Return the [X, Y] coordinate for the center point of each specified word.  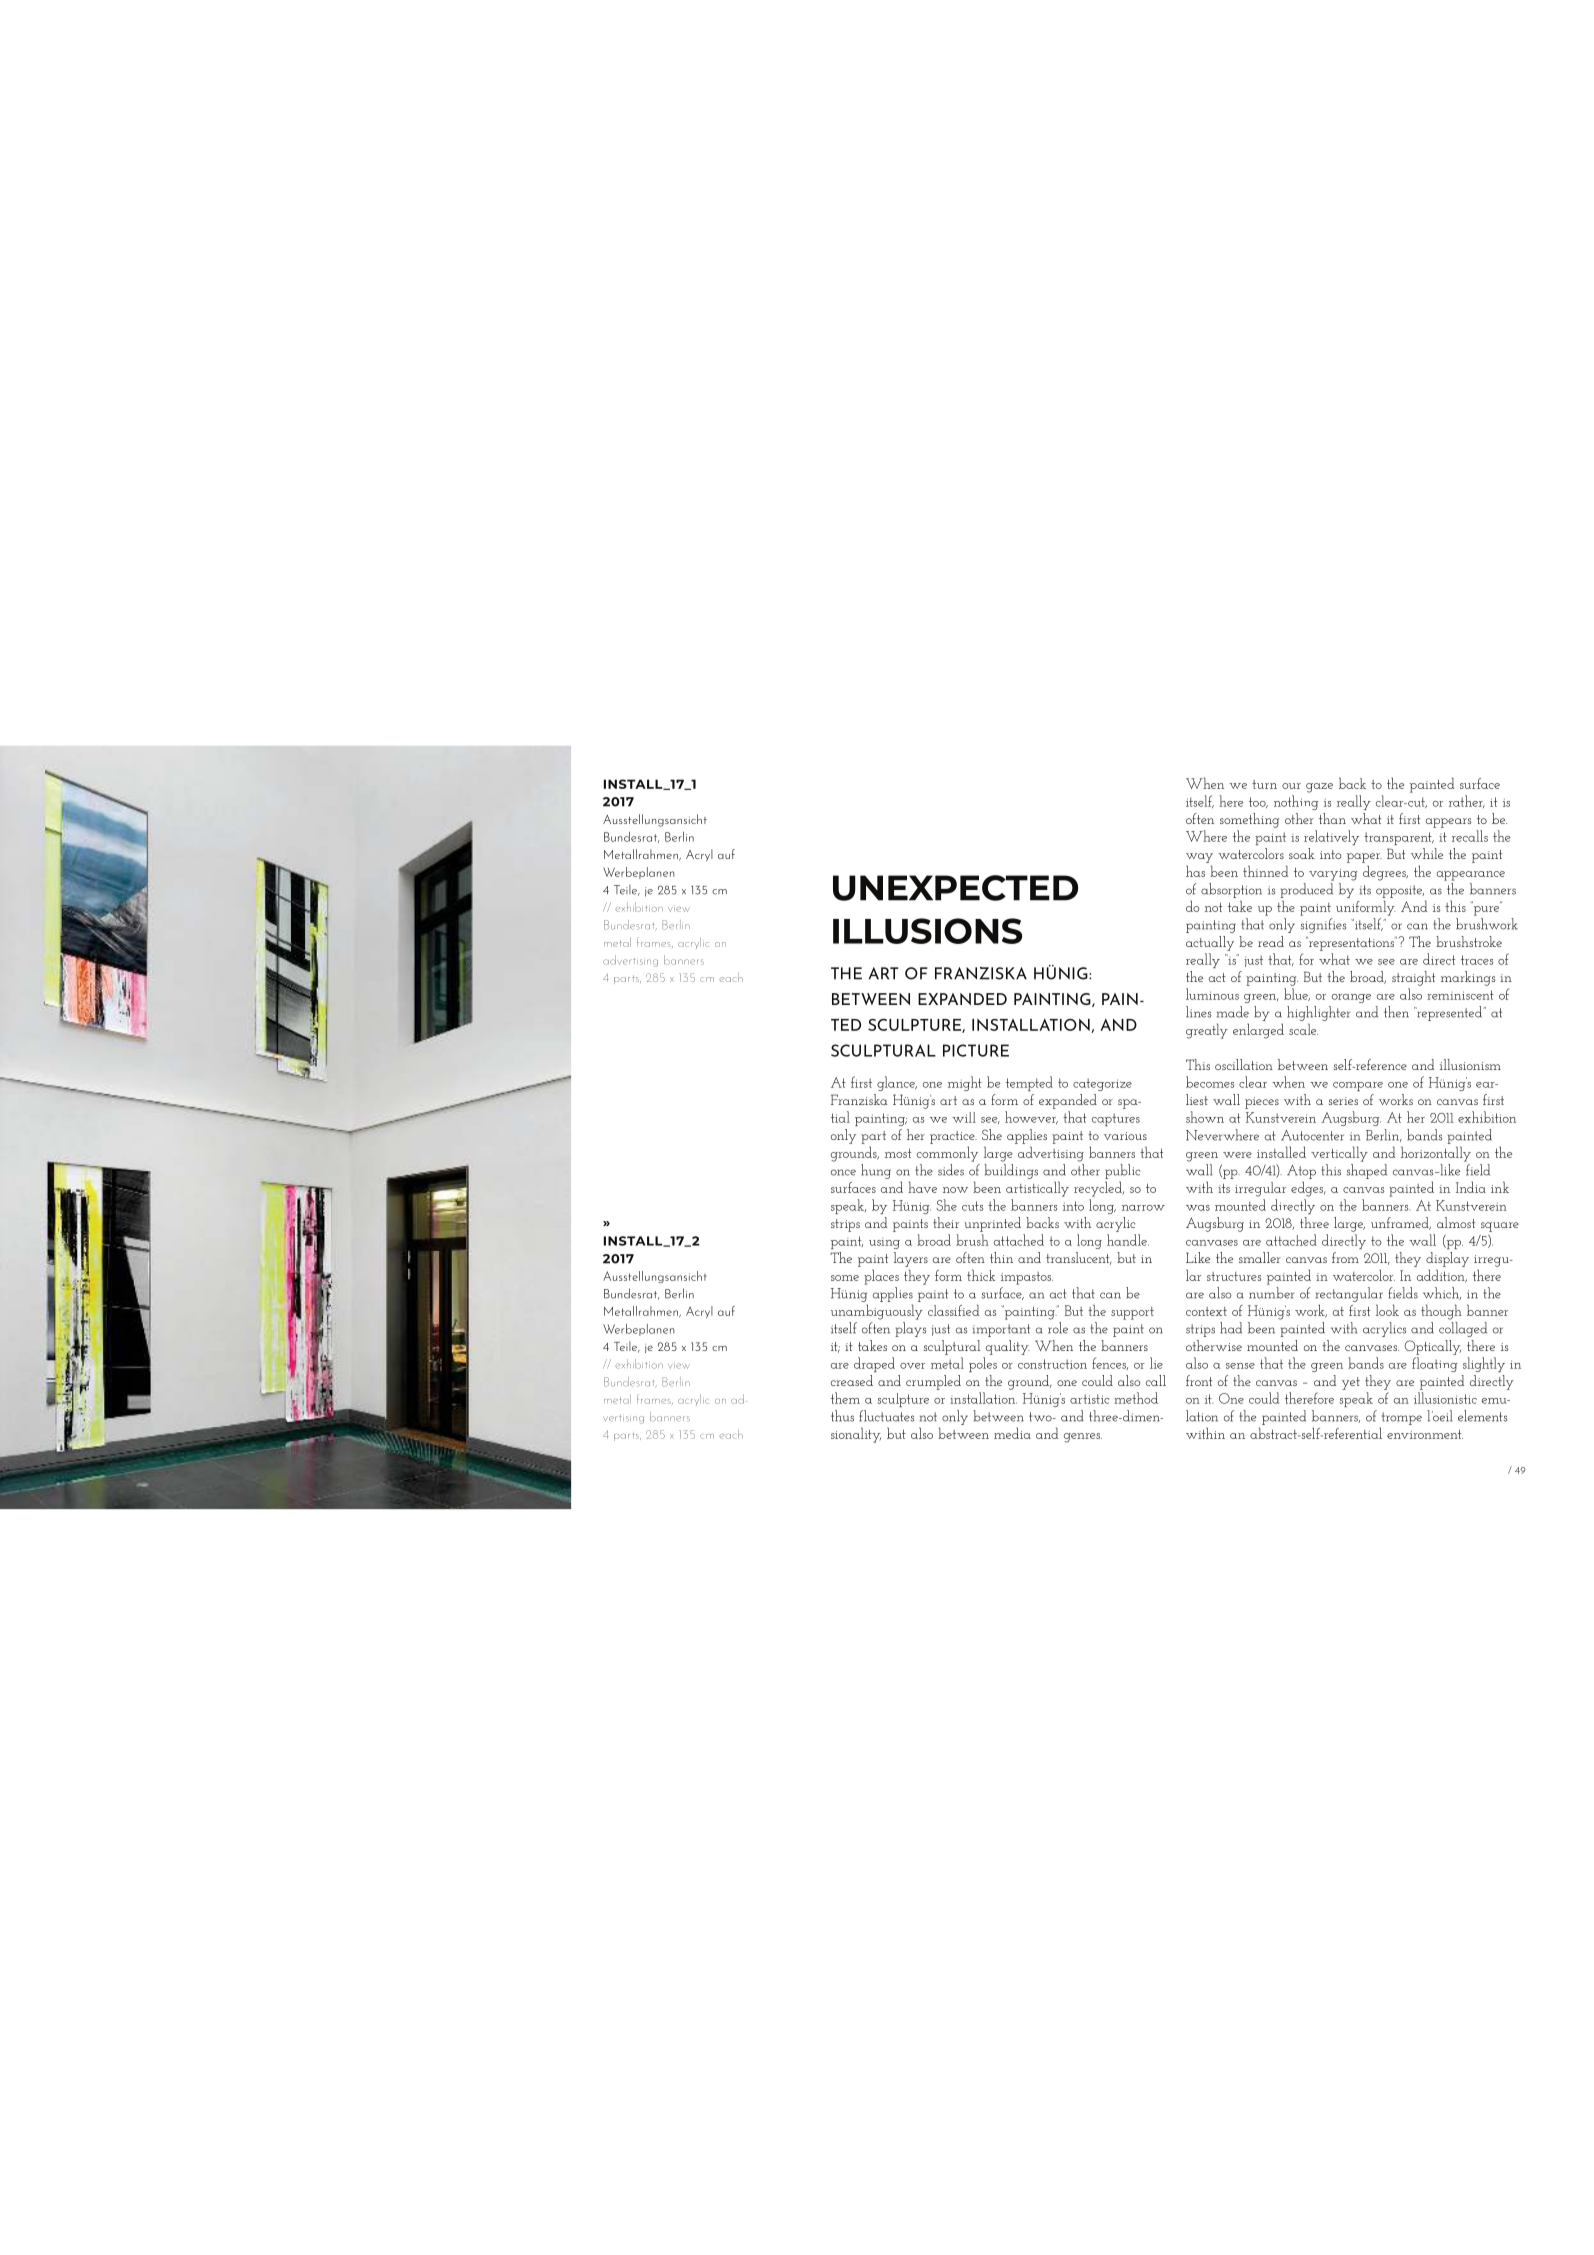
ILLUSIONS [927, 931]
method [1136, 1398]
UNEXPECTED [955, 888]
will [964, 1117]
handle [1128, 1240]
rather [1467, 801]
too [1258, 802]
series [1343, 1101]
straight [1413, 978]
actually [1210, 943]
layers [911, 1259]
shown [1205, 1117]
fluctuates [886, 1416]
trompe [1402, 1418]
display [1447, 1259]
